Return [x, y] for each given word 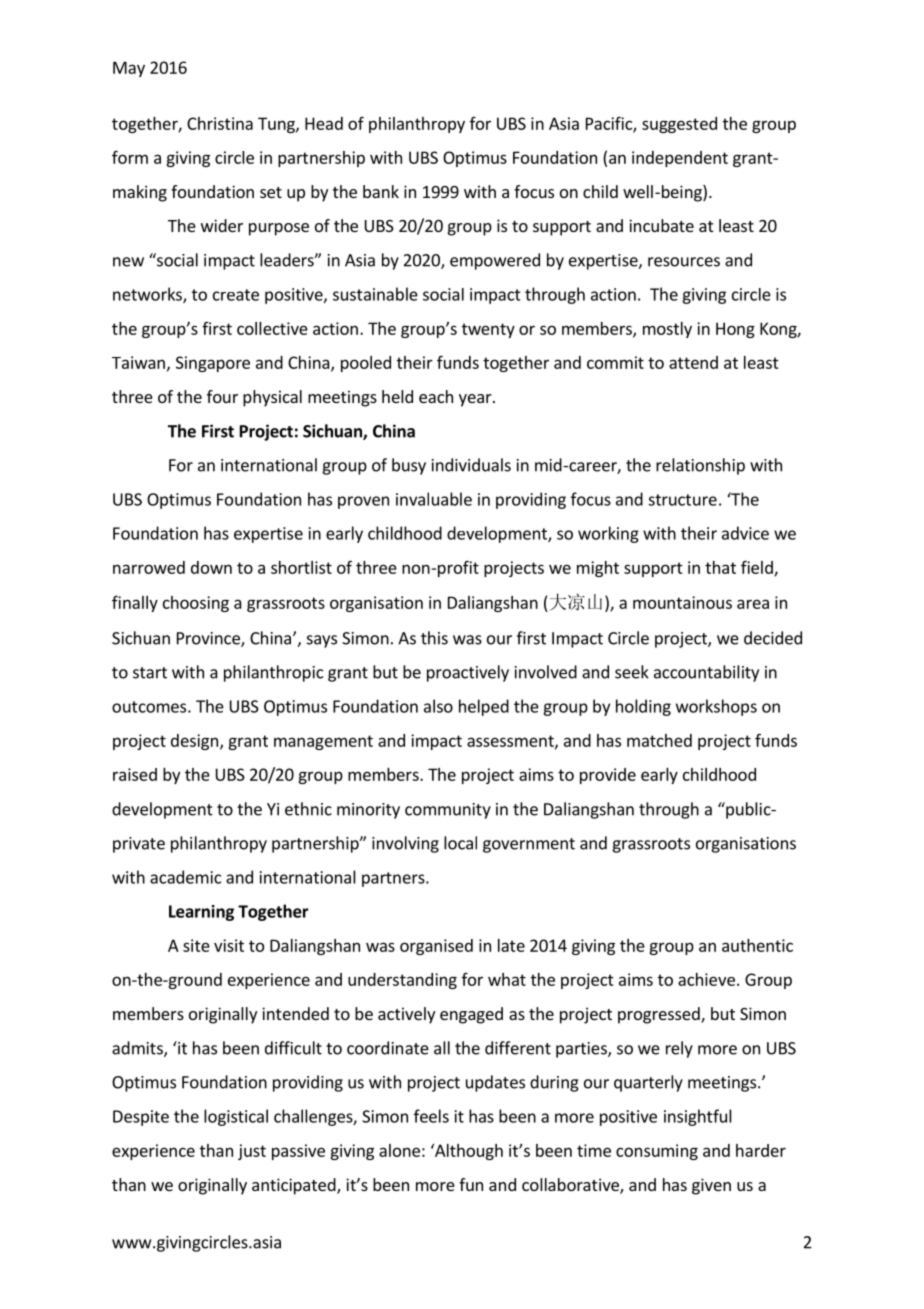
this [434, 638]
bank [381, 191]
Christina [220, 123]
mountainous [682, 602]
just [252, 1152]
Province [209, 639]
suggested [679, 125]
